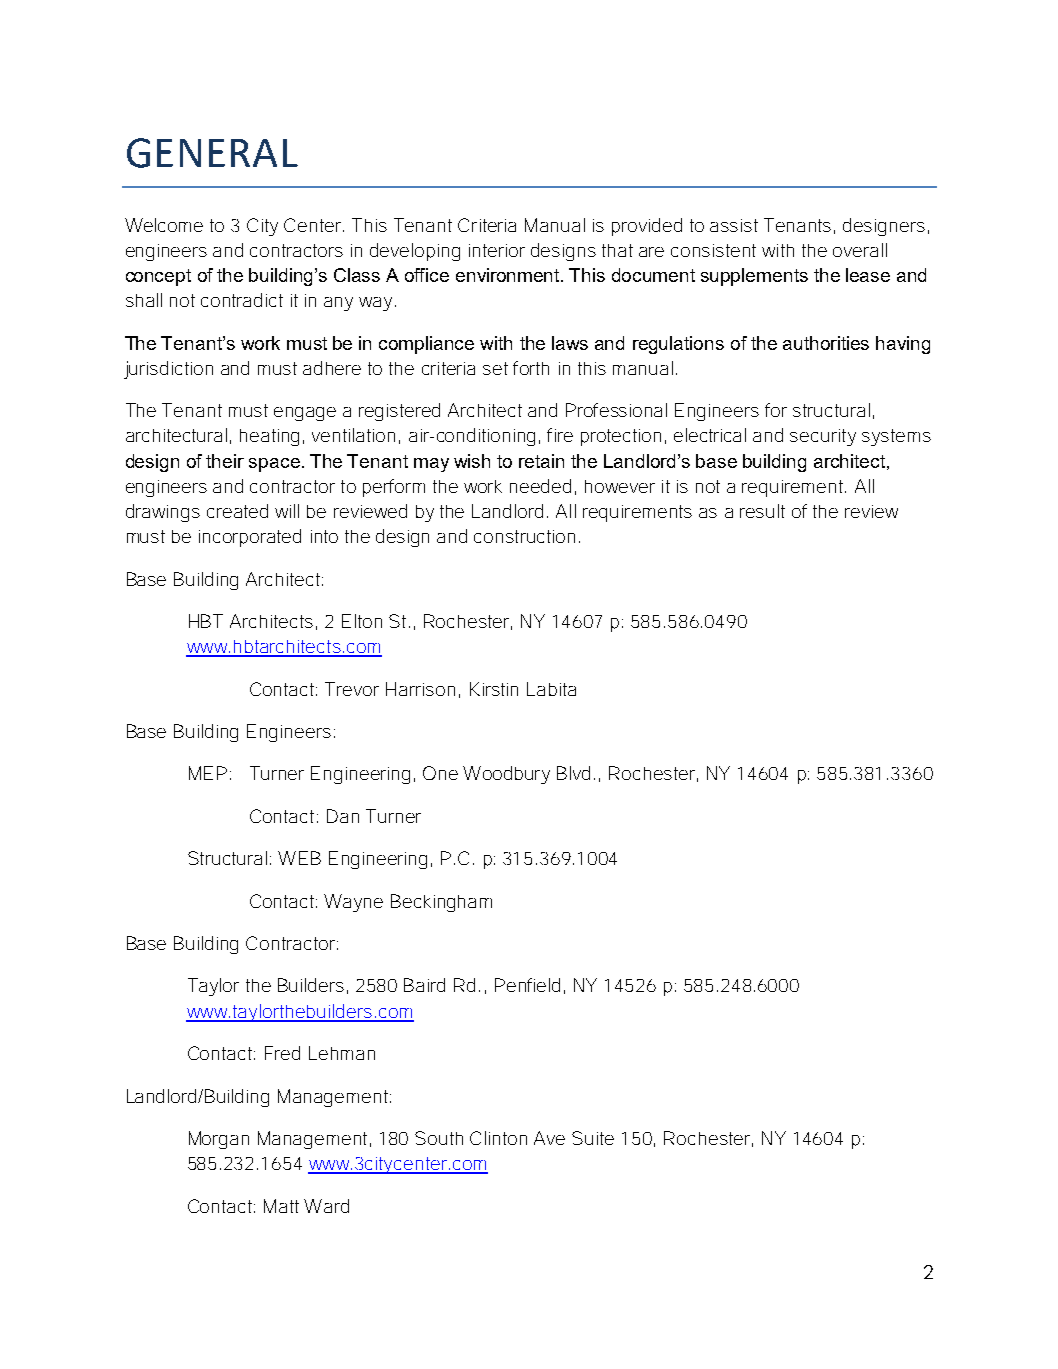 The height and width of the screenshot is (1369, 1058). Describe the element at coordinates (593, 1138) in the screenshot. I see `Suite` at that location.
